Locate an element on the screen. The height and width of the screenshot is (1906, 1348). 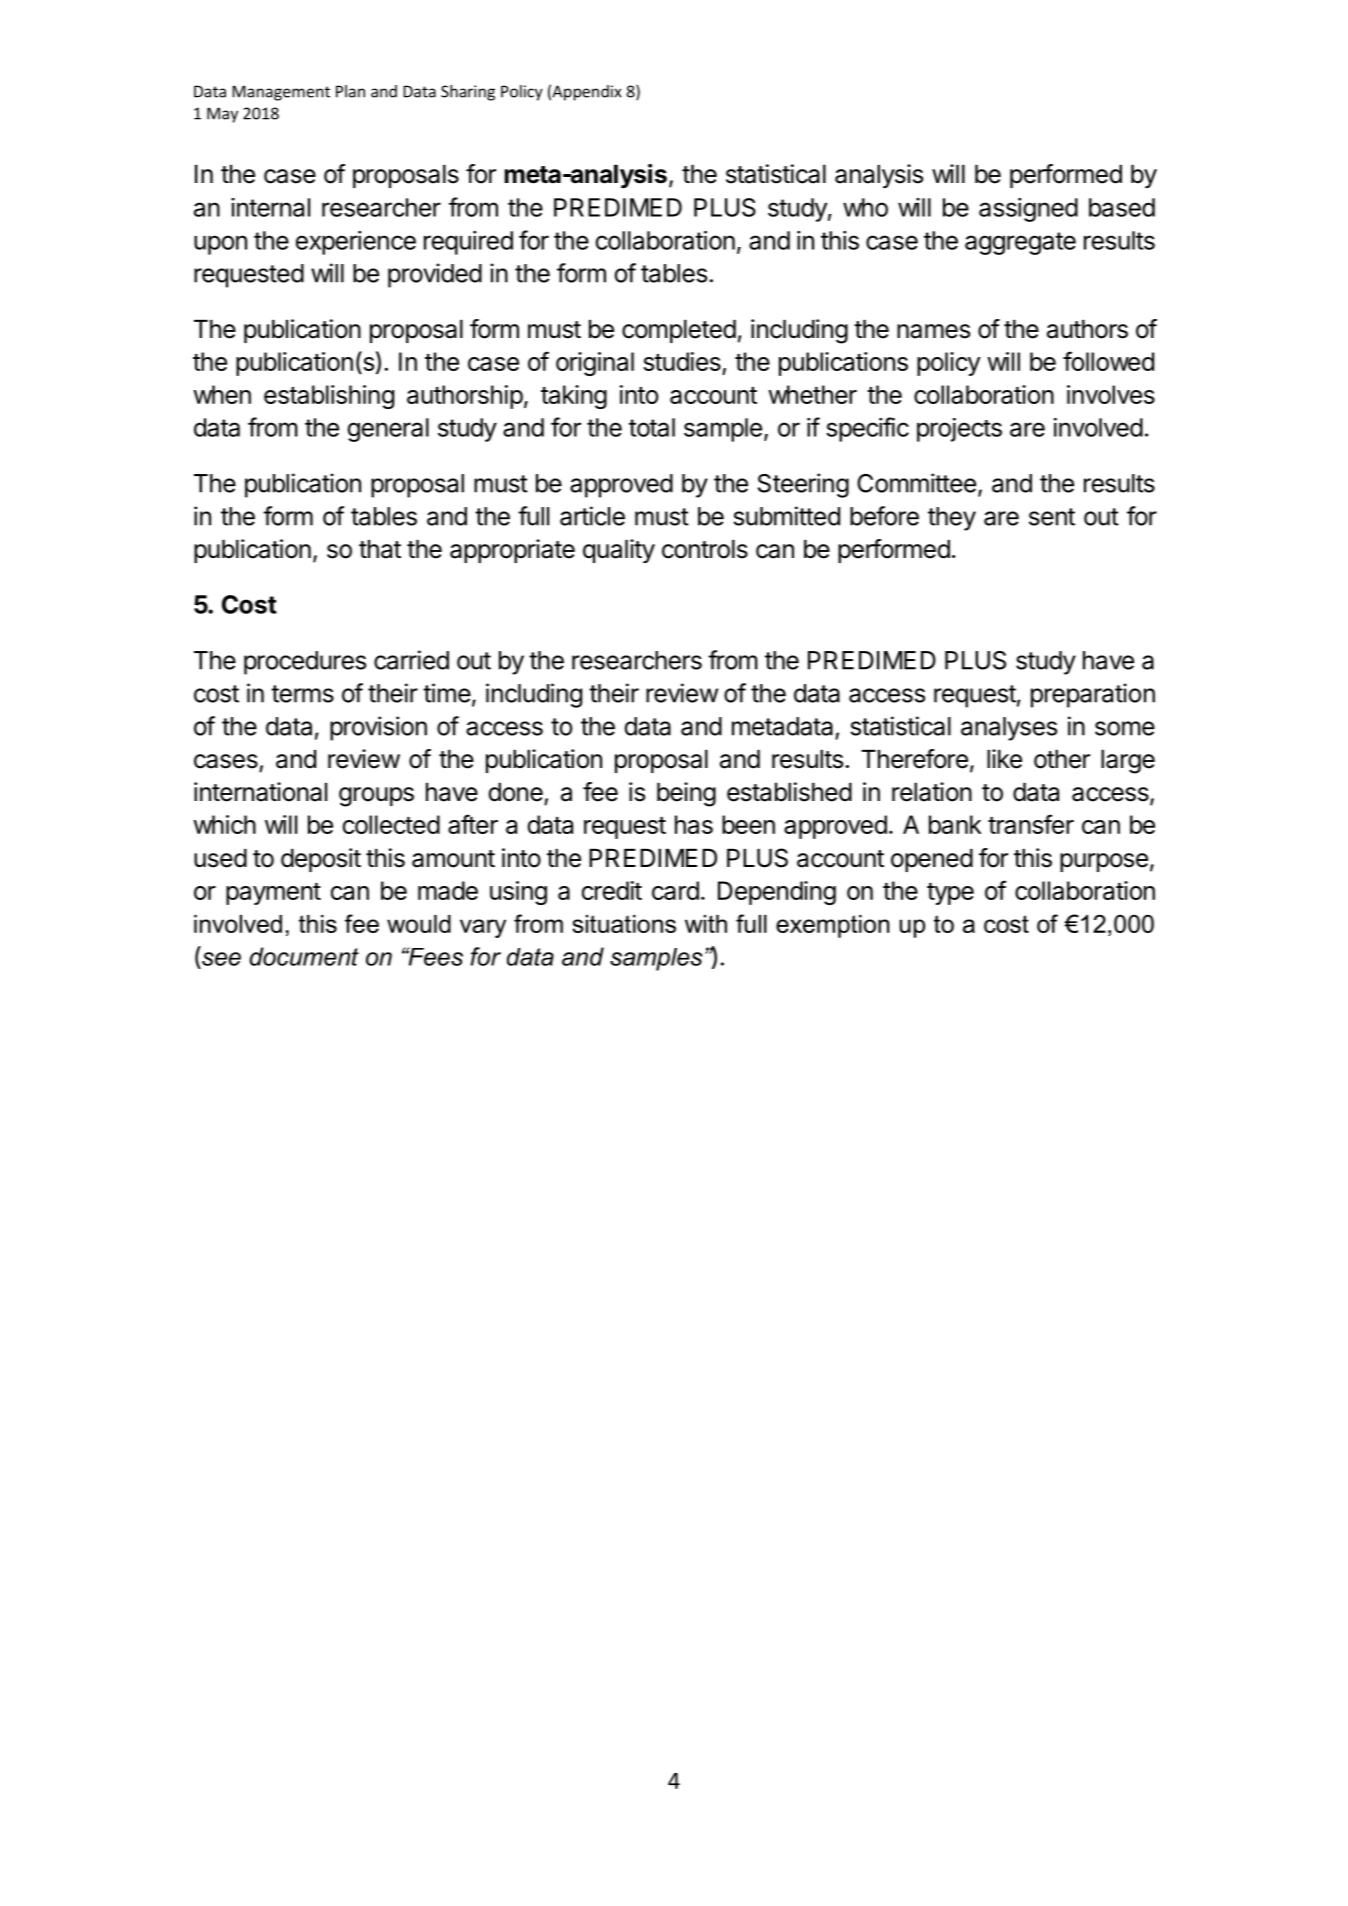
studies is located at coordinates (682, 361).
